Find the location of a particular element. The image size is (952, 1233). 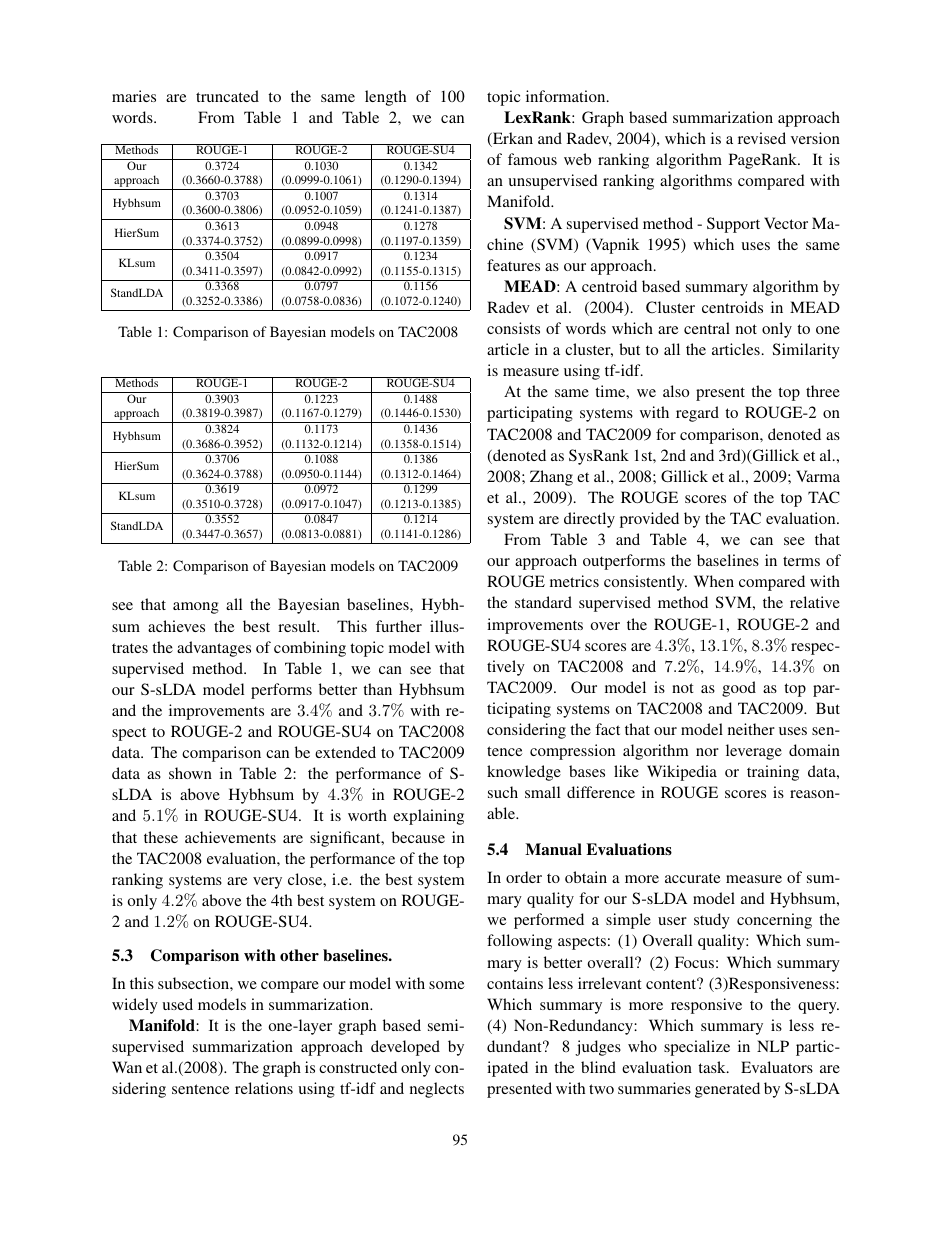

relations is located at coordinates (264, 1088).
